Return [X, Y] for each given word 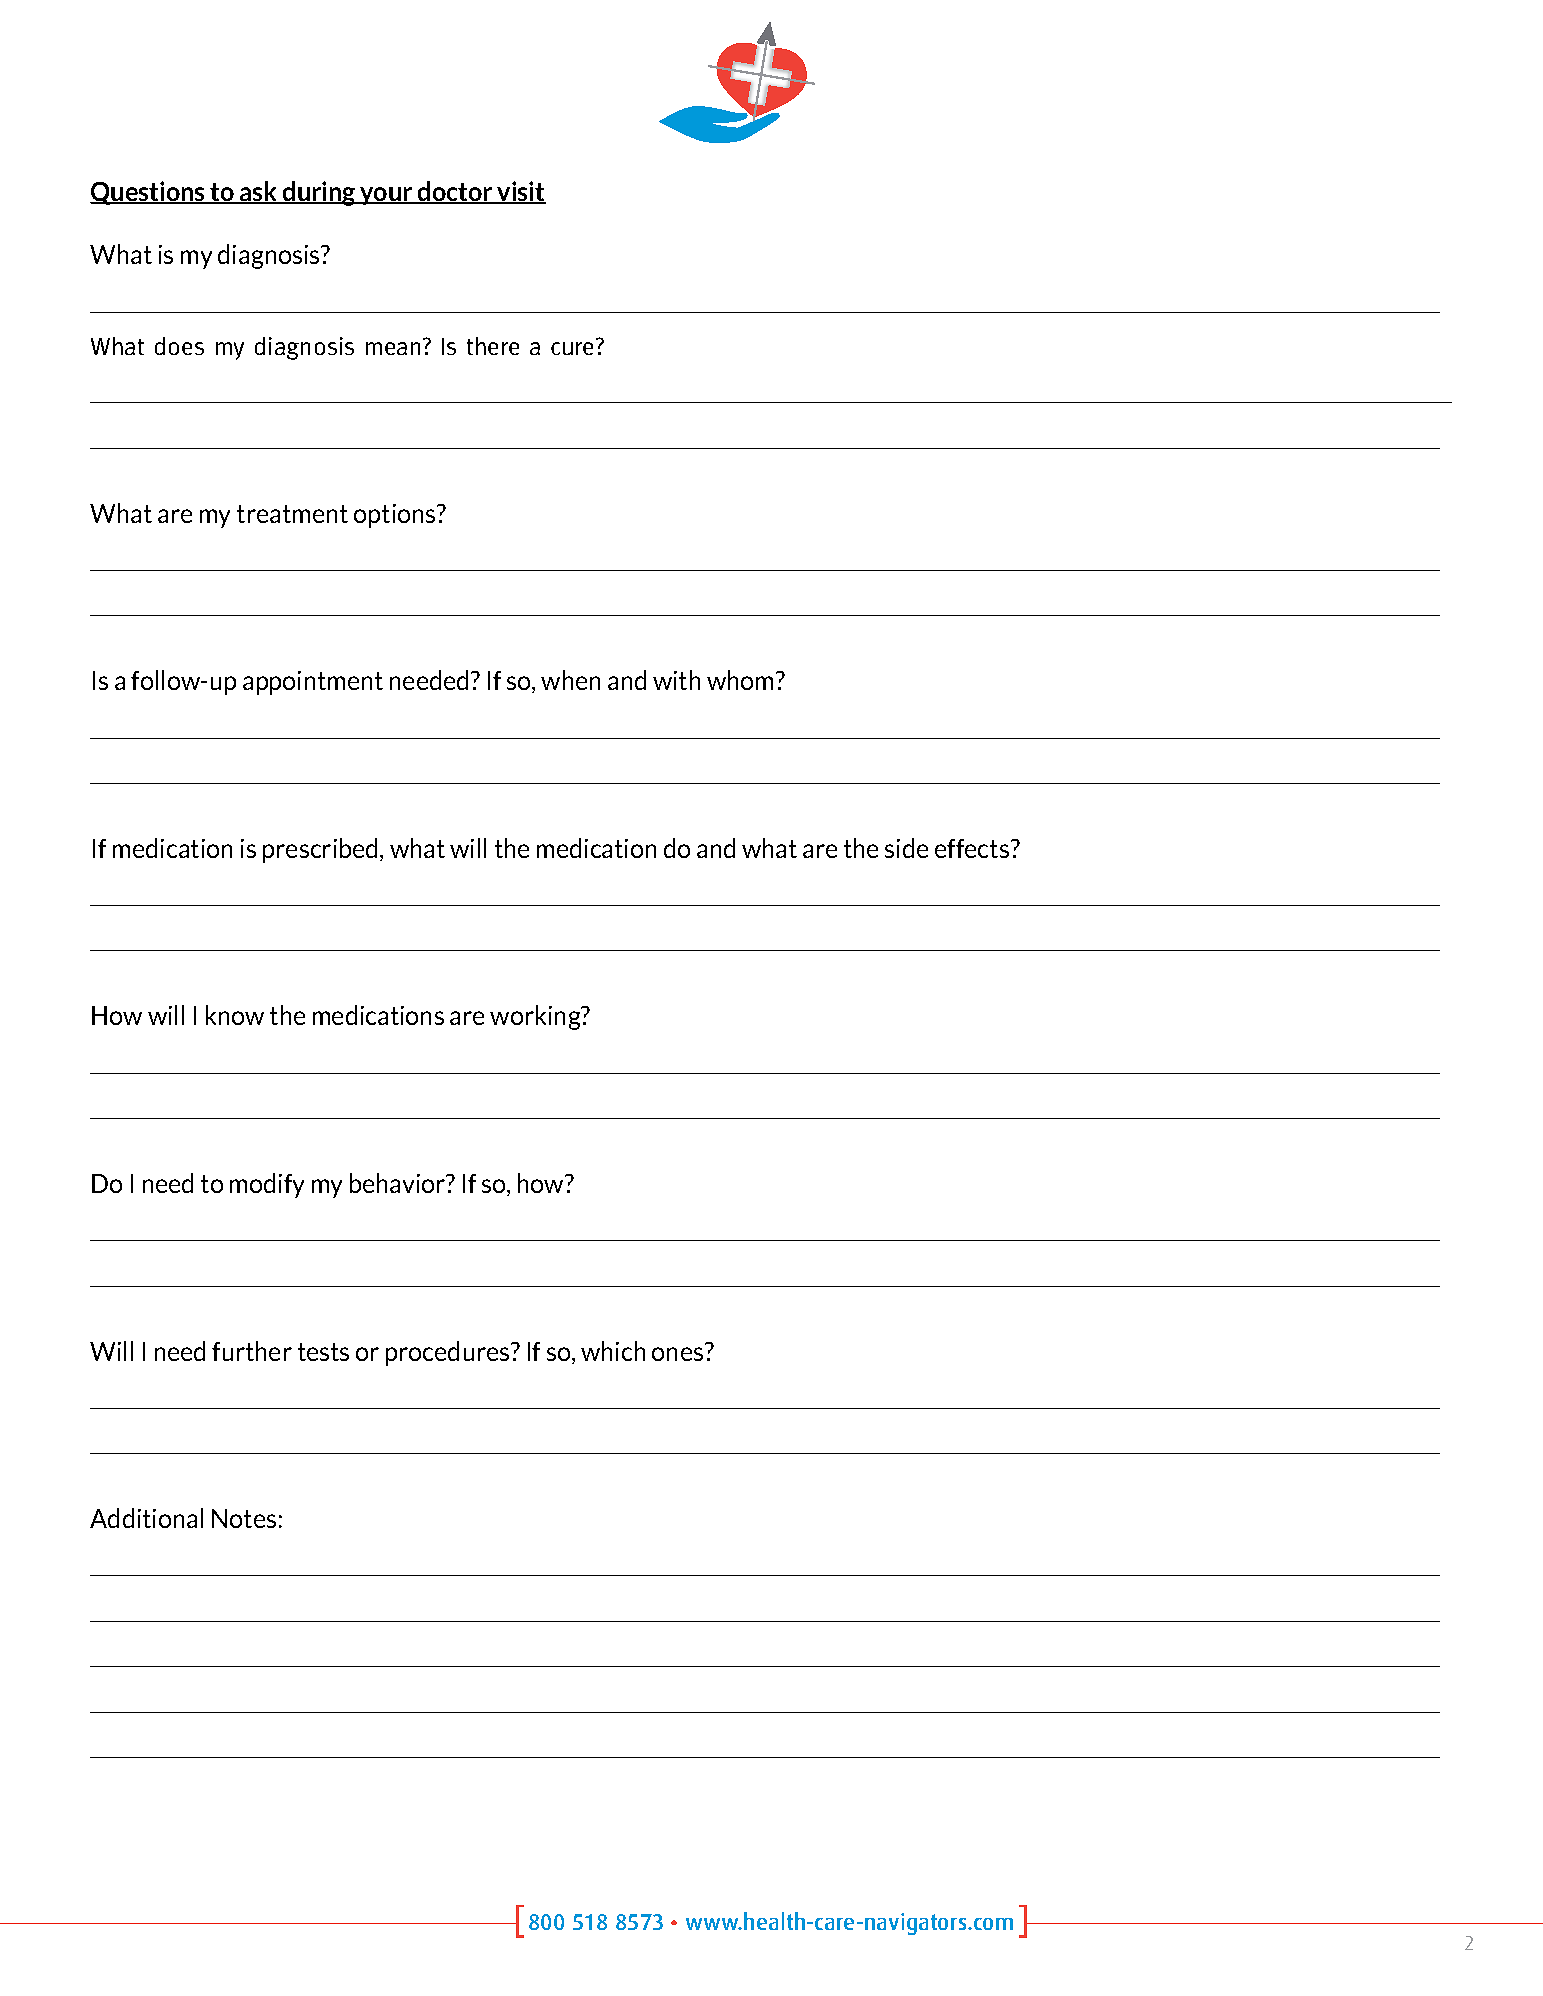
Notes [244, 1518]
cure [572, 348]
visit [520, 192]
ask [259, 192]
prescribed [320, 850]
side [906, 848]
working [536, 1017]
